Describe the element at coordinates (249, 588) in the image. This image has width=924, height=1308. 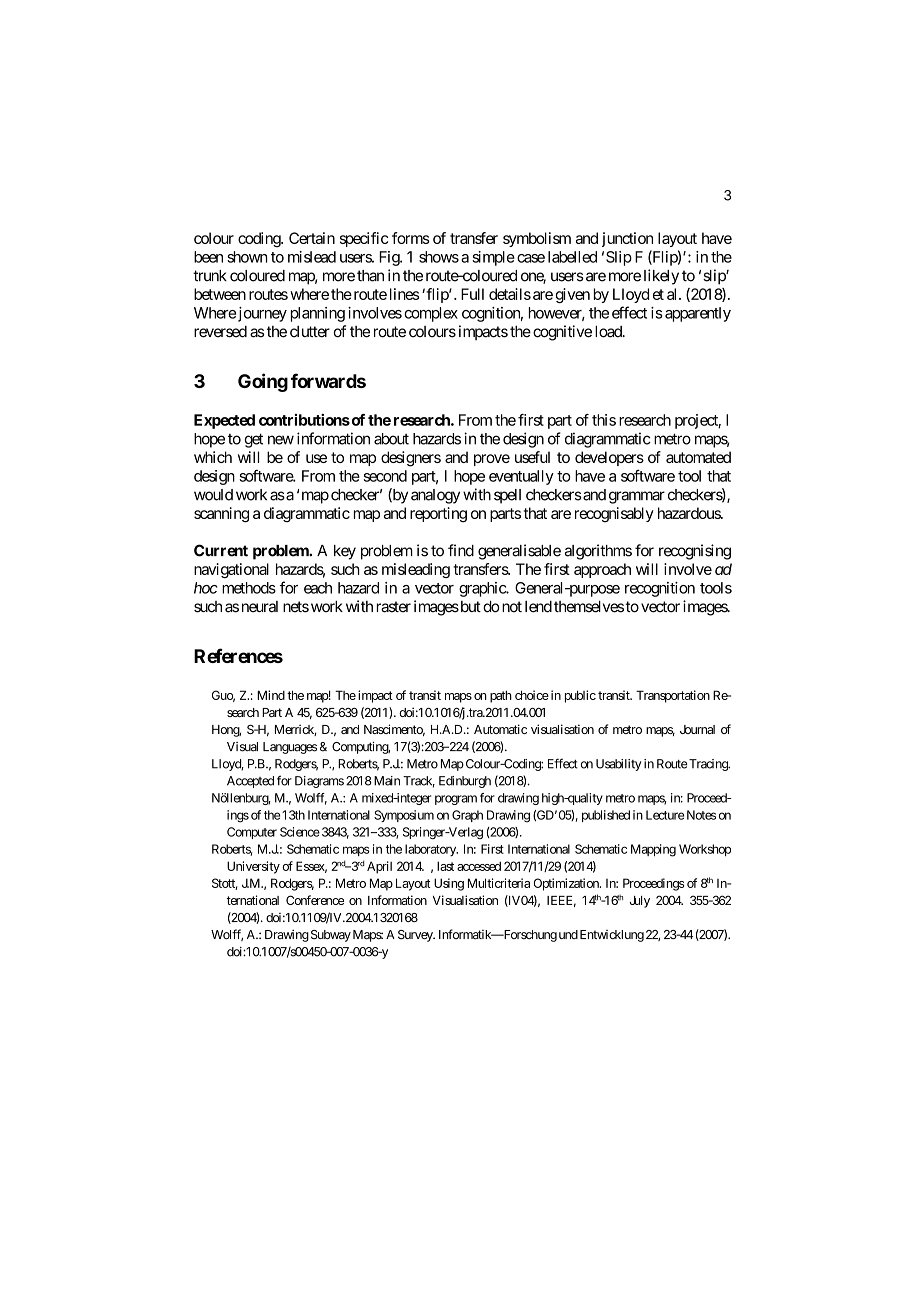
I see `methods` at that location.
